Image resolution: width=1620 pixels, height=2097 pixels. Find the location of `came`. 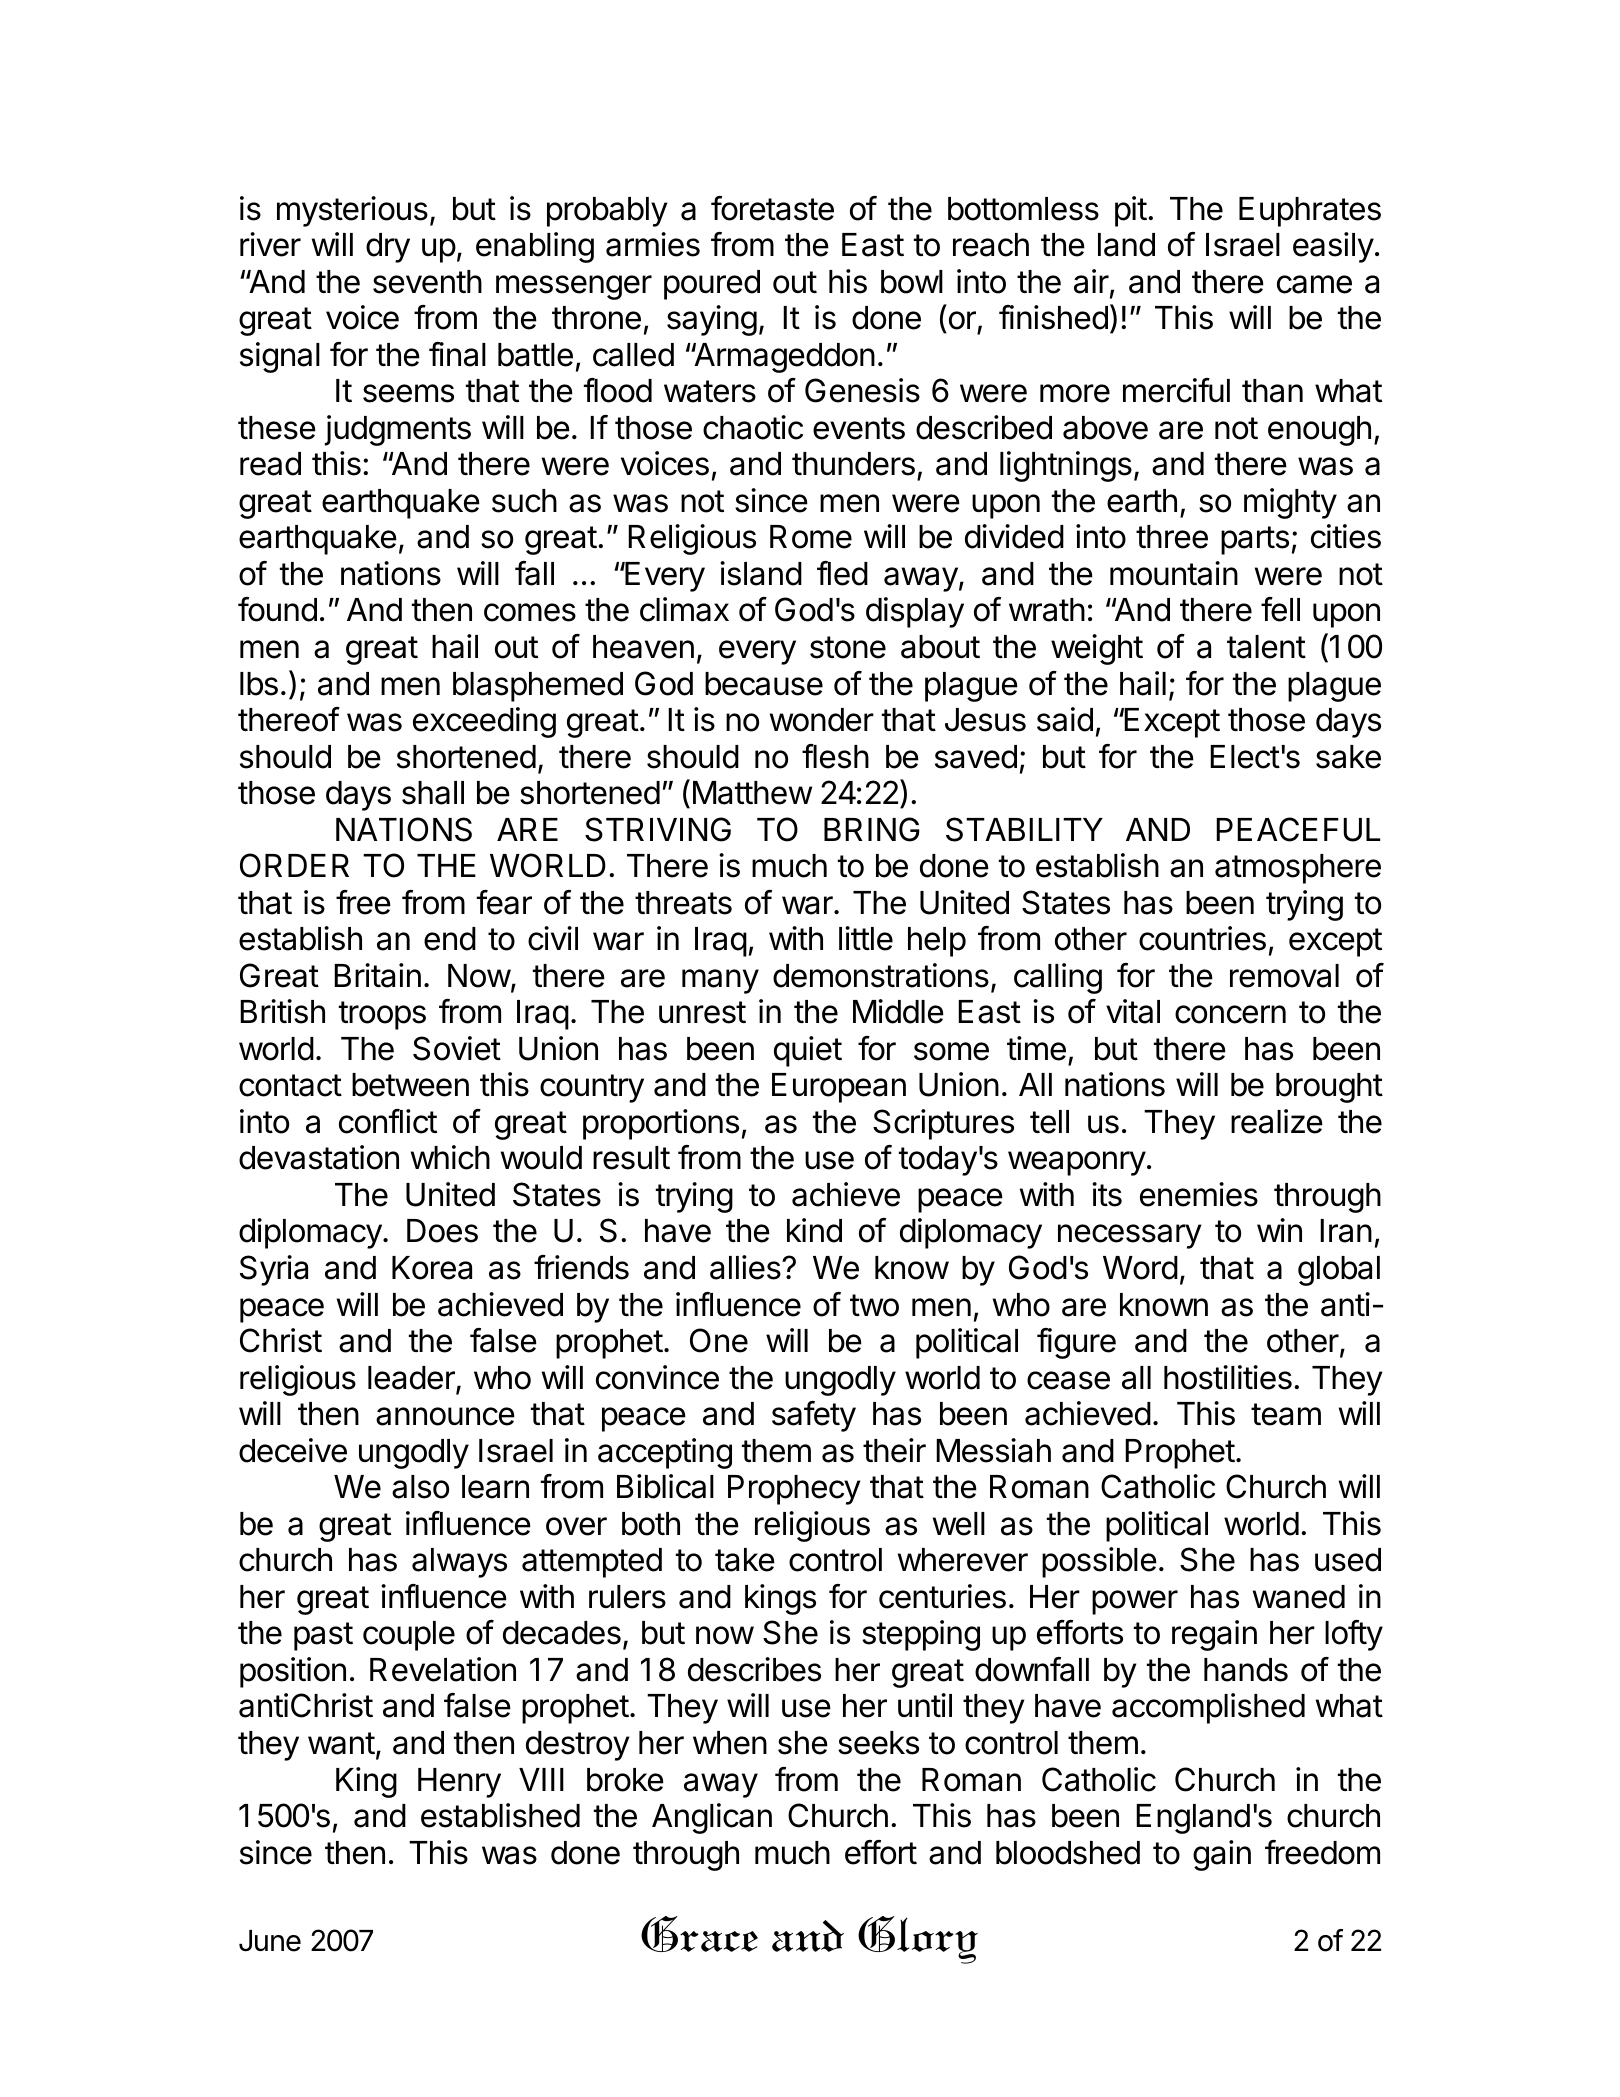

came is located at coordinates (1314, 284).
